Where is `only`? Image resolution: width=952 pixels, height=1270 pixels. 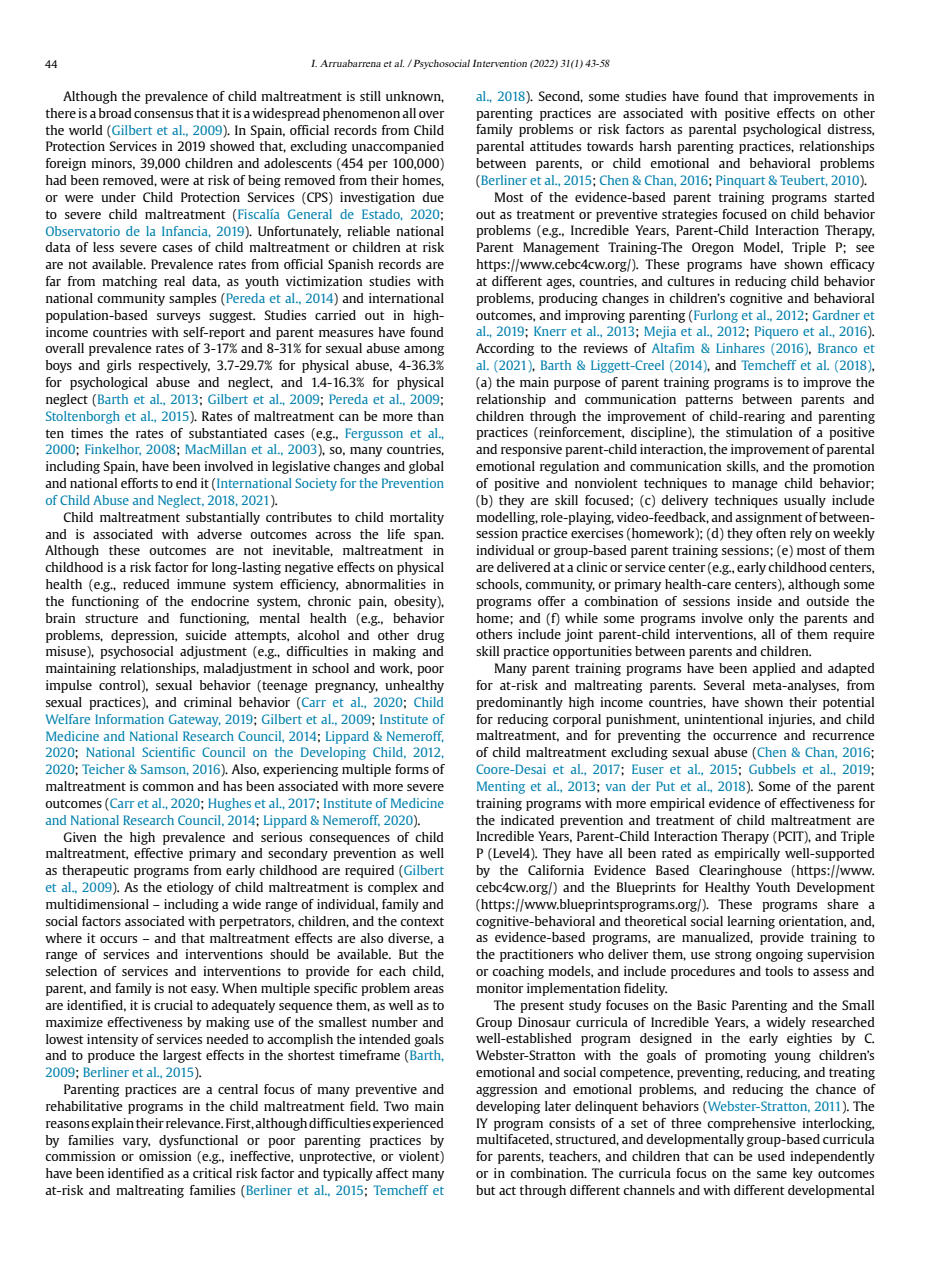 only is located at coordinates (761, 619).
